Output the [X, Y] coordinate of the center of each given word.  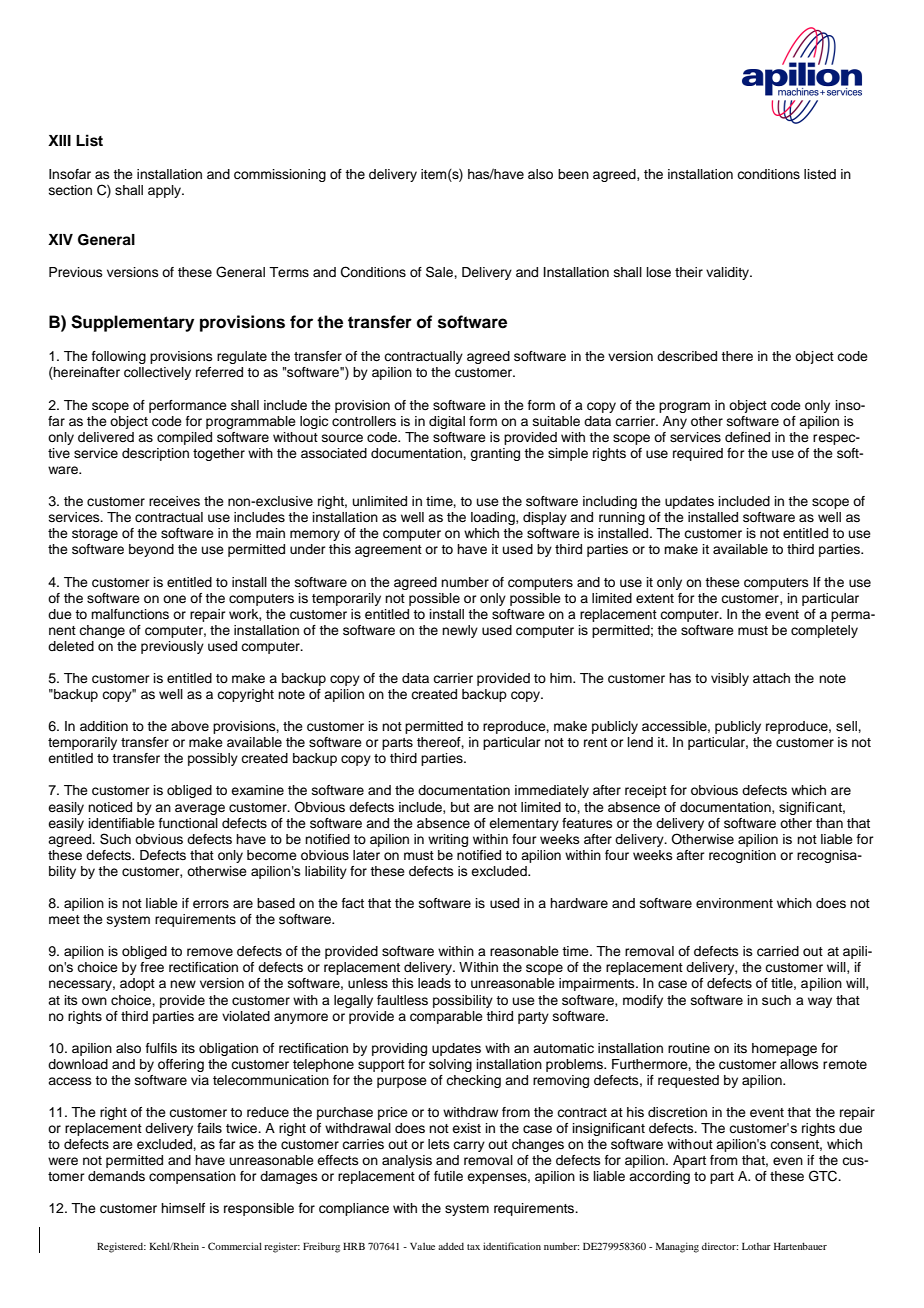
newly [460, 631]
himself [183, 1208]
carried [778, 951]
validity [729, 273]
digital [447, 422]
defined [747, 437]
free [152, 967]
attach [771, 678]
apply [166, 191]
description [155, 454]
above [190, 726]
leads [434, 983]
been [573, 174]
